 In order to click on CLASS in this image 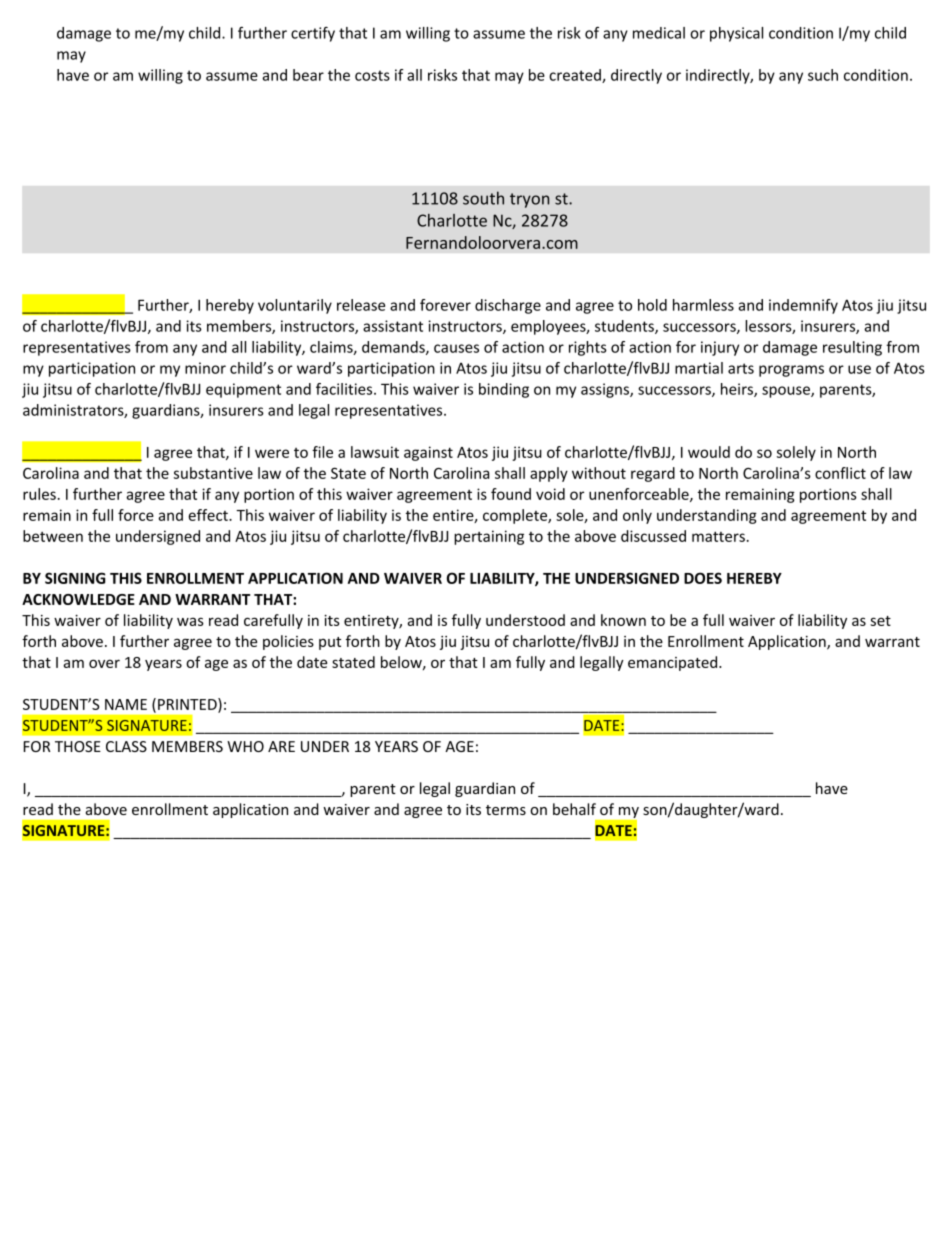, I will do `click(126, 746)`.
